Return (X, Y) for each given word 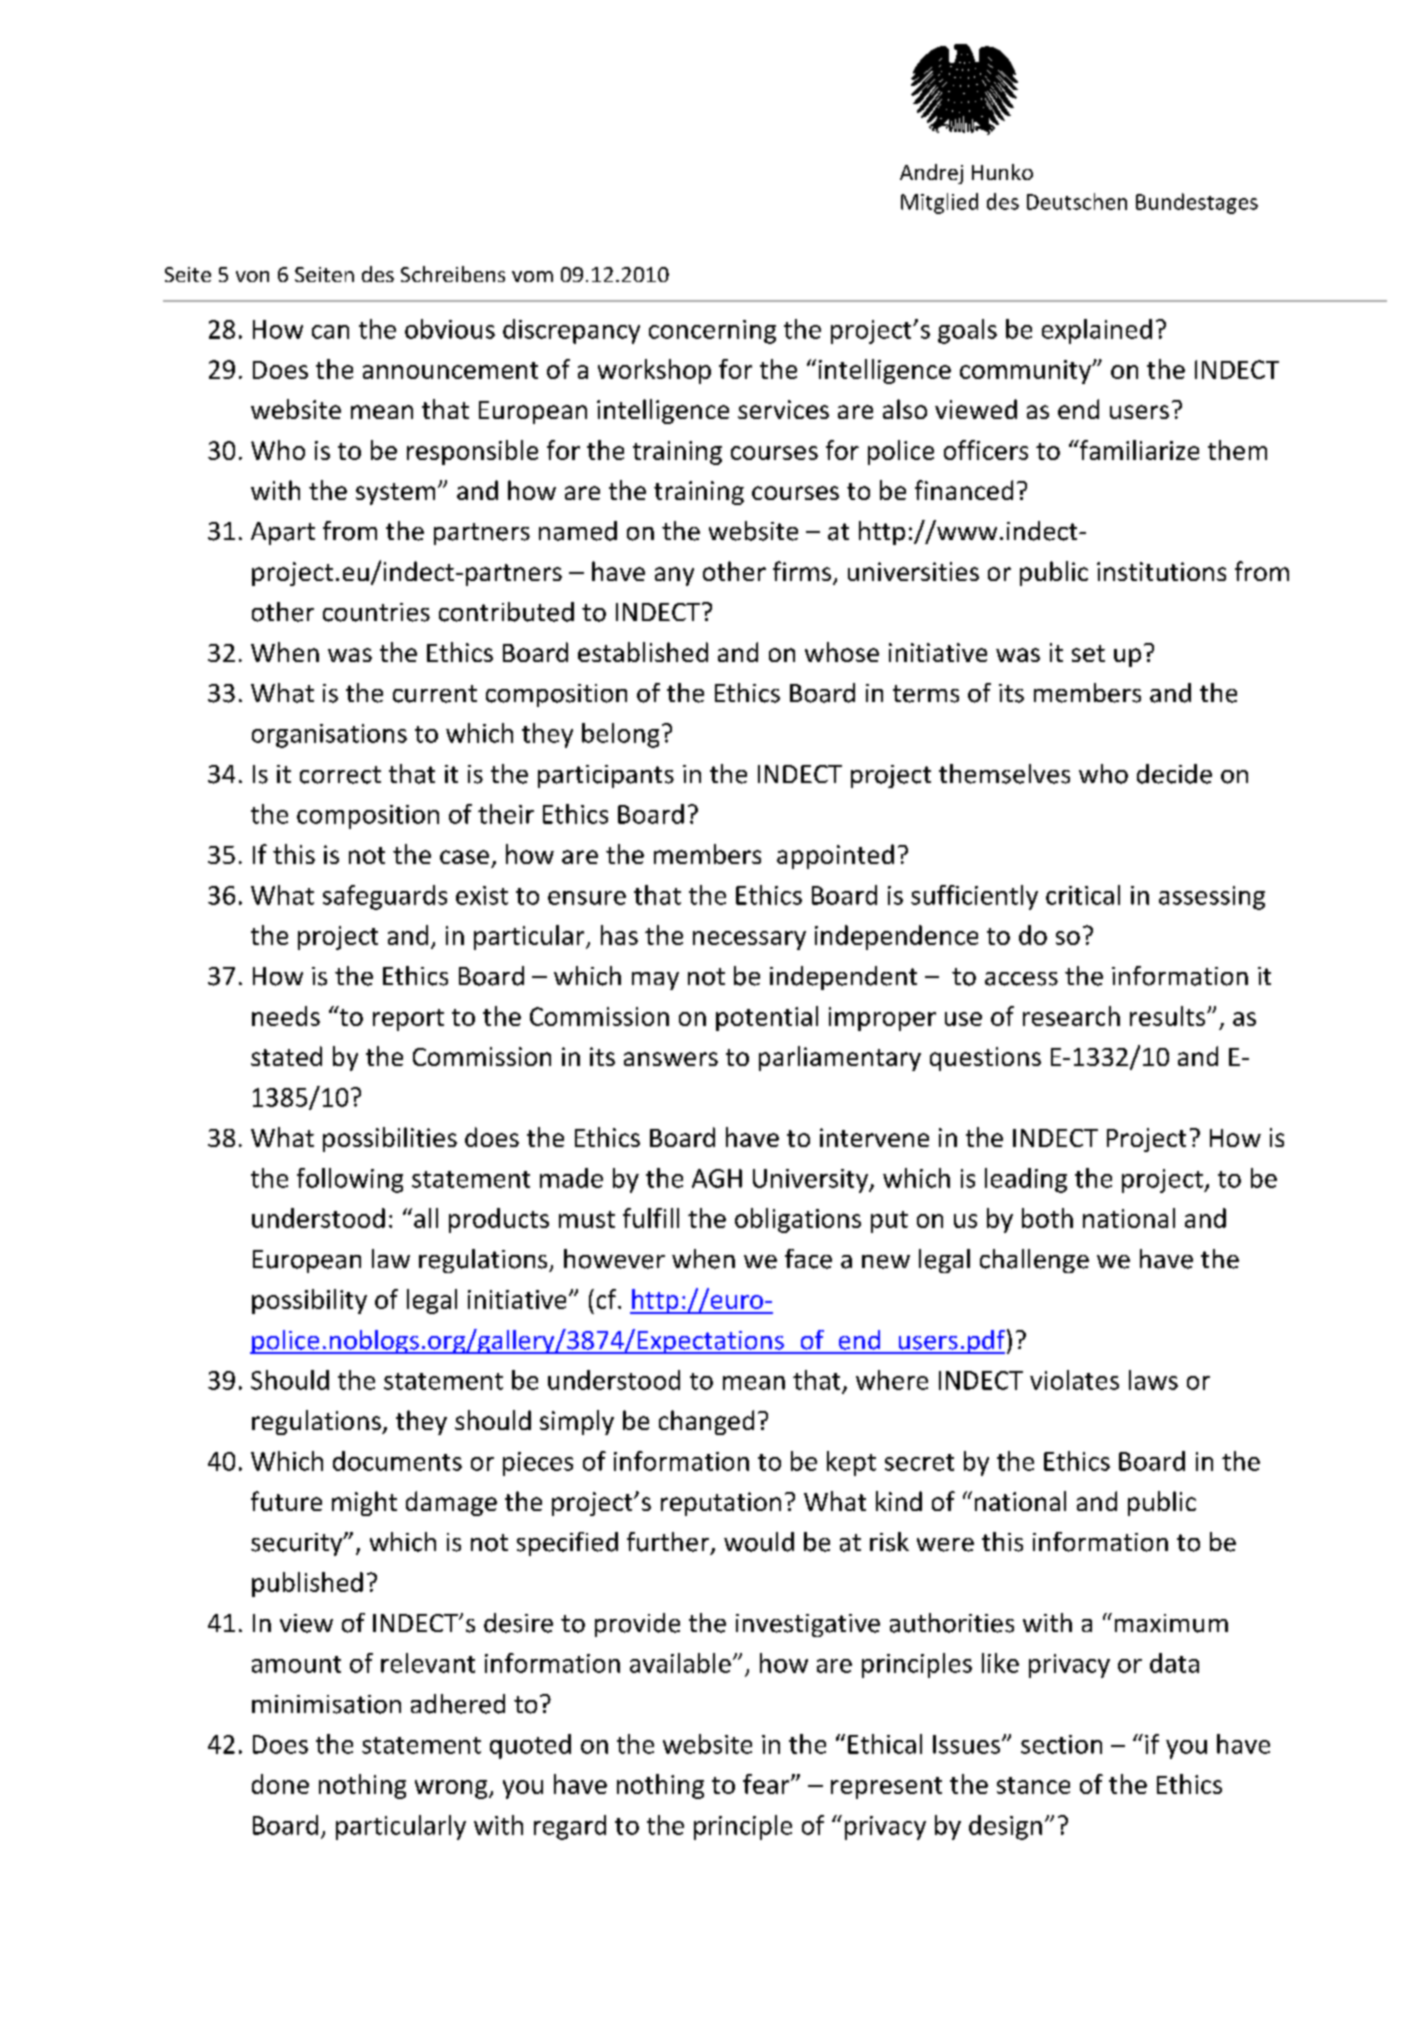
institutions (1161, 571)
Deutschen (1077, 201)
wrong (452, 1789)
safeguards (385, 897)
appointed (835, 856)
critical (1083, 895)
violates (1074, 1380)
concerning (712, 332)
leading (1026, 1180)
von (252, 276)
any (674, 576)
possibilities (390, 1139)
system (395, 494)
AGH (717, 1178)
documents (397, 1461)
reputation (721, 1504)
